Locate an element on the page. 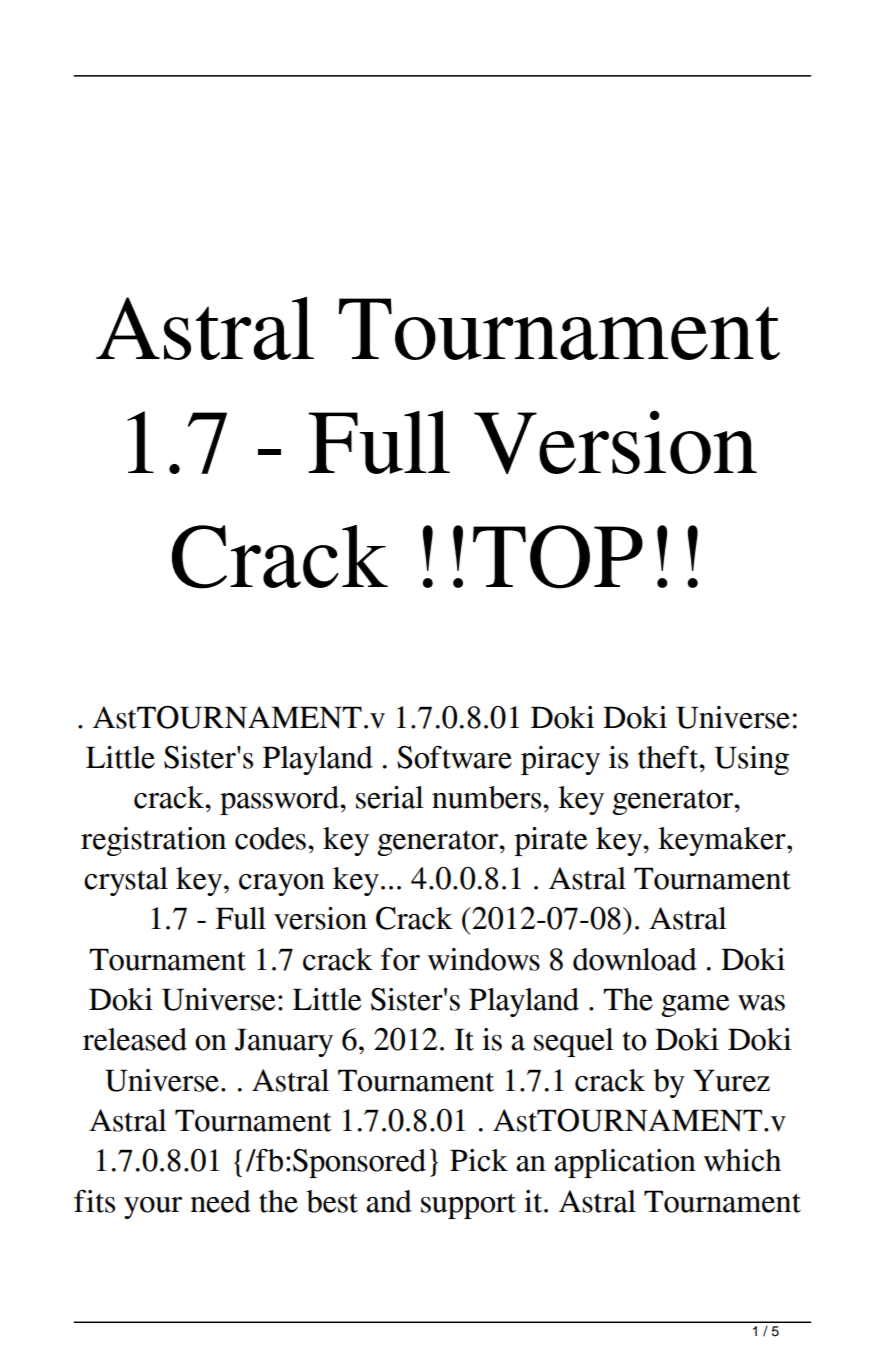  Software is located at coordinates (454, 757).
